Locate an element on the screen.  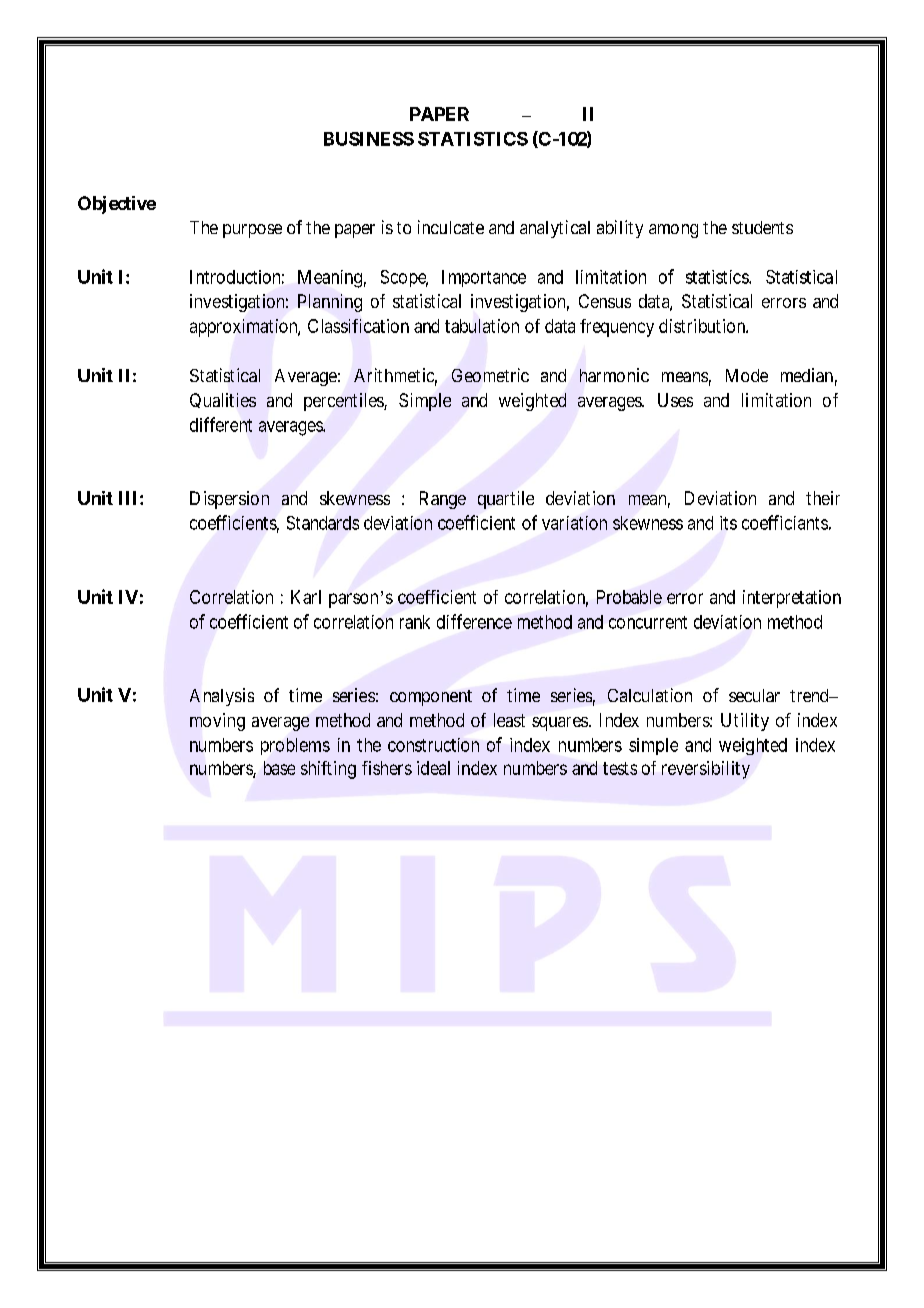
purpose is located at coordinates (252, 231).
